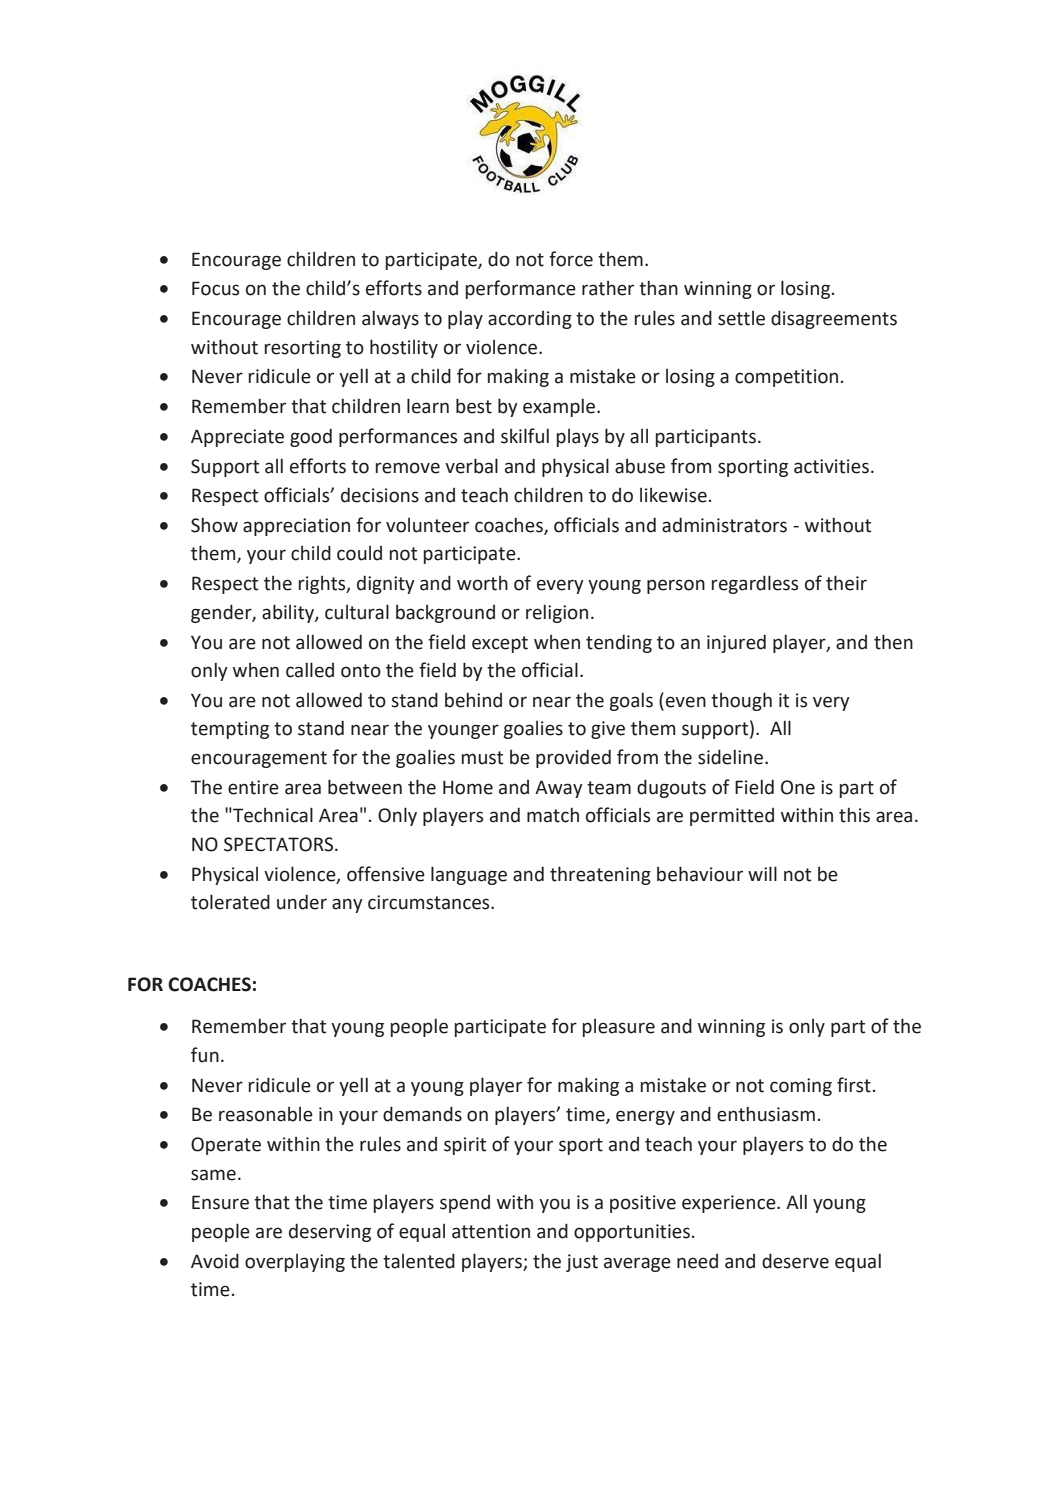  What do you see at coordinates (330, 1232) in the image?
I see `deserving` at bounding box center [330, 1232].
